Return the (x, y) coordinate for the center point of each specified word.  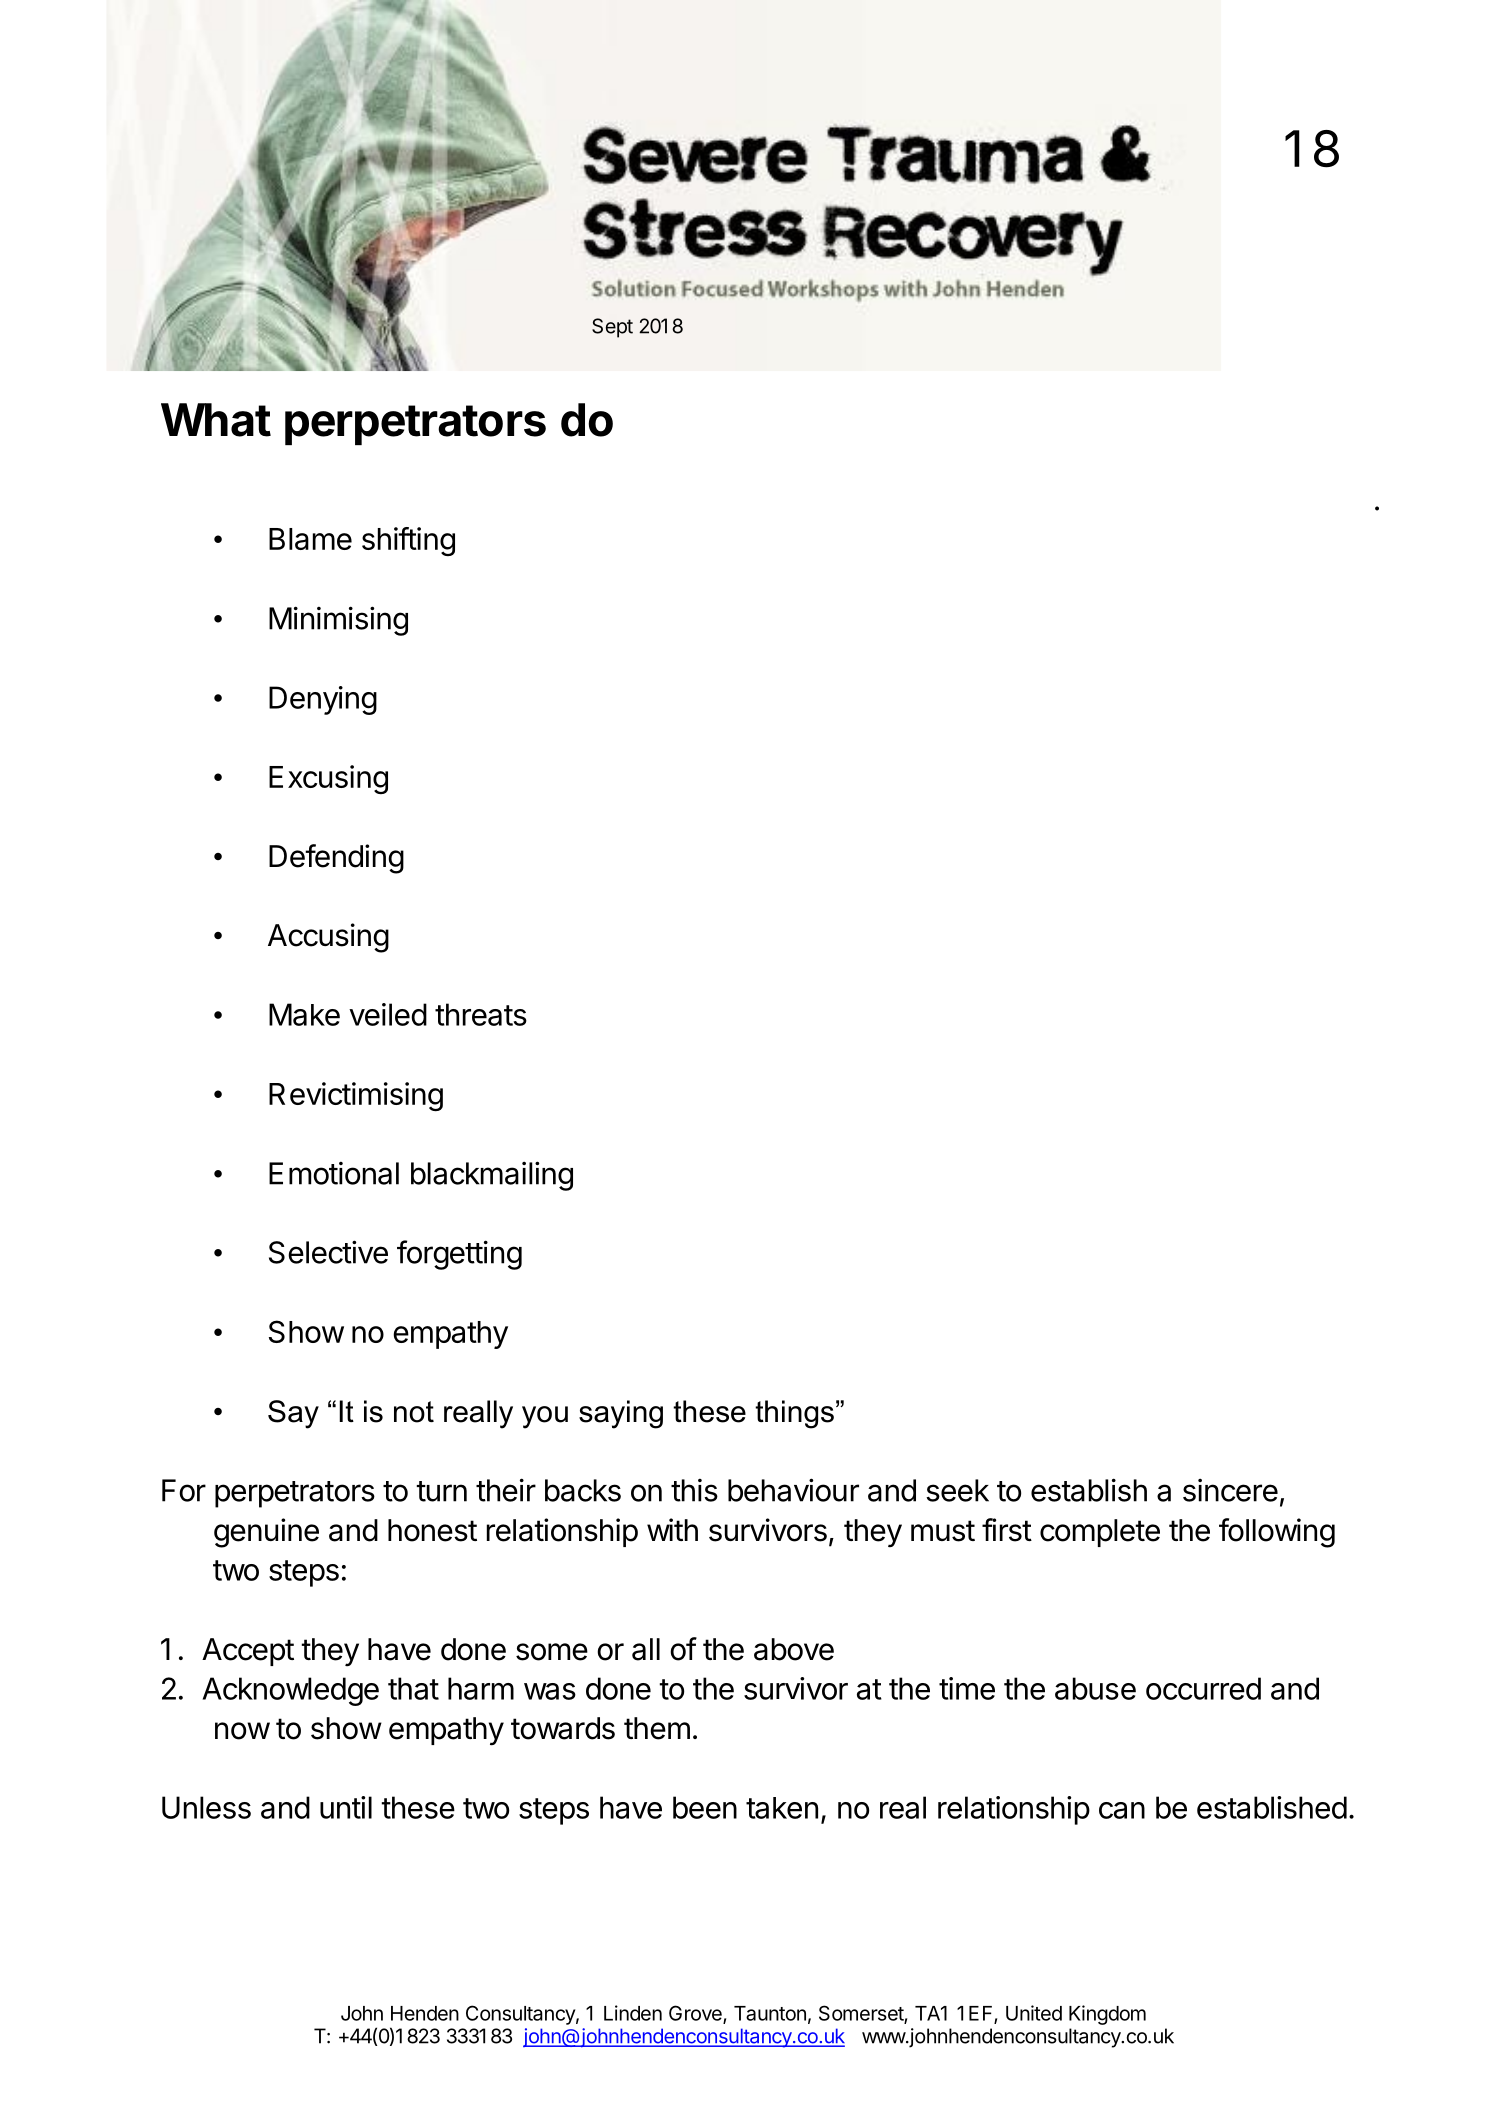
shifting (408, 541)
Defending (336, 859)
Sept (612, 328)
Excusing (328, 779)
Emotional (334, 1173)
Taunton (770, 2013)
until (346, 1807)
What (216, 420)
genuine (266, 1533)
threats (481, 1014)
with (672, 1529)
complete (1100, 1533)
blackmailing (492, 1176)
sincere (1230, 1490)
